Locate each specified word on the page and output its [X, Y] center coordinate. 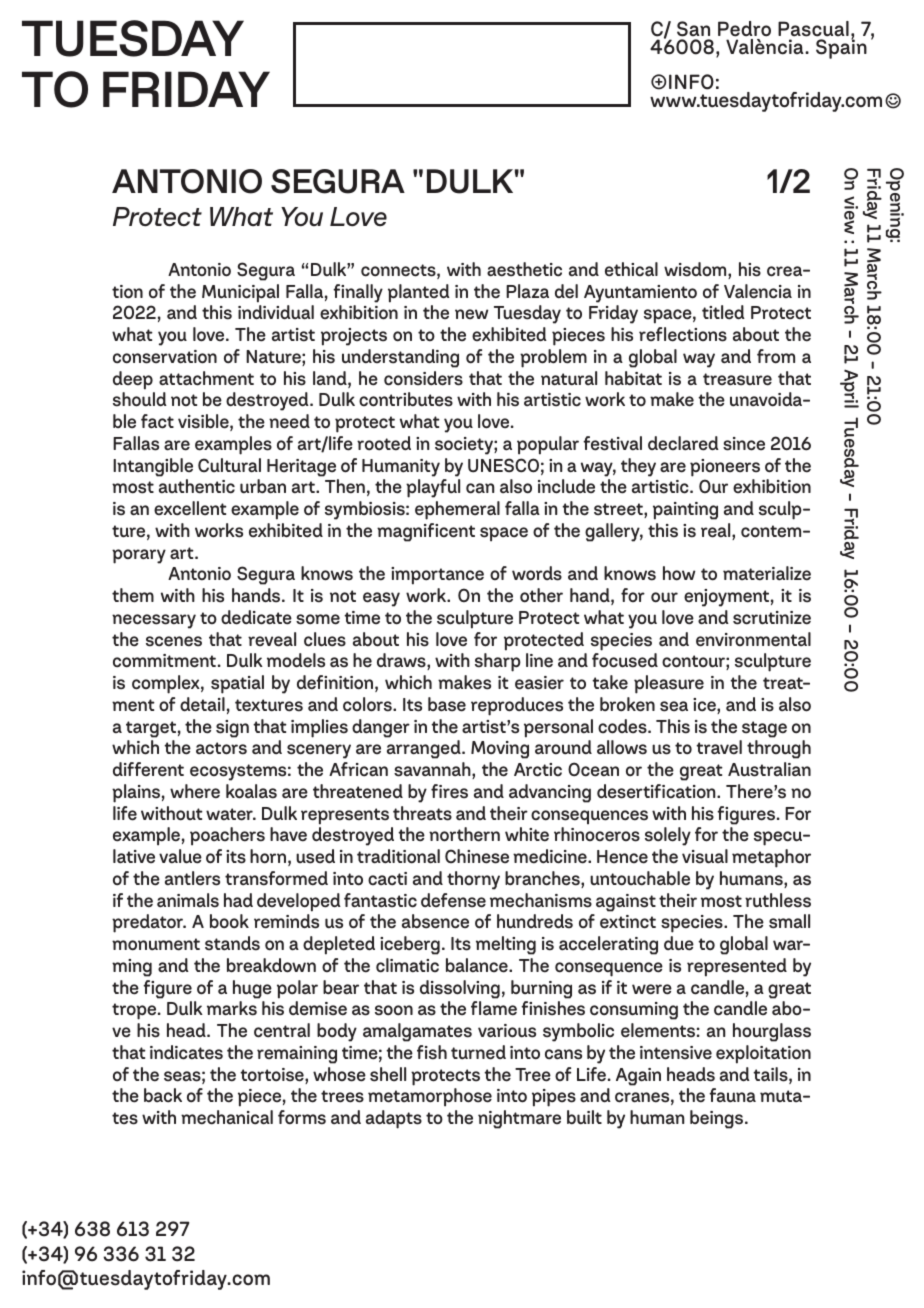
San [693, 29]
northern [464, 834]
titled [723, 312]
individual [276, 312]
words [537, 573]
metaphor [771, 858]
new [472, 314]
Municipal [240, 293]
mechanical [227, 1117]
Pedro [744, 29]
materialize [767, 573]
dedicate [256, 617]
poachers [227, 836]
